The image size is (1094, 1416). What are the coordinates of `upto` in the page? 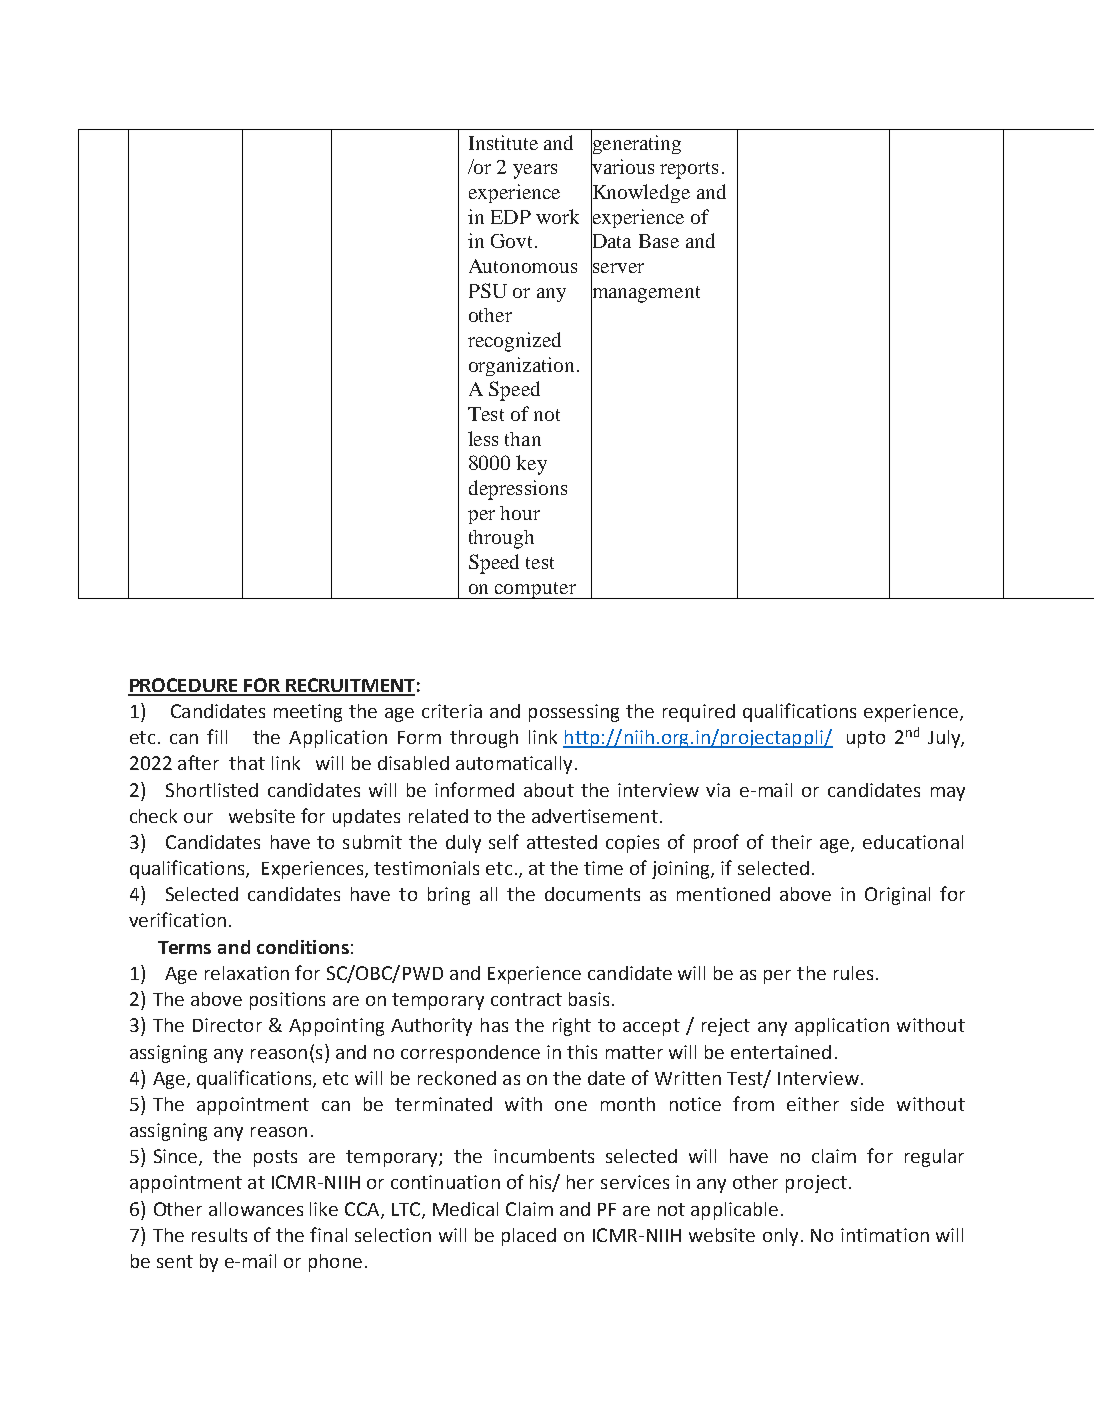 It's located at (866, 739).
